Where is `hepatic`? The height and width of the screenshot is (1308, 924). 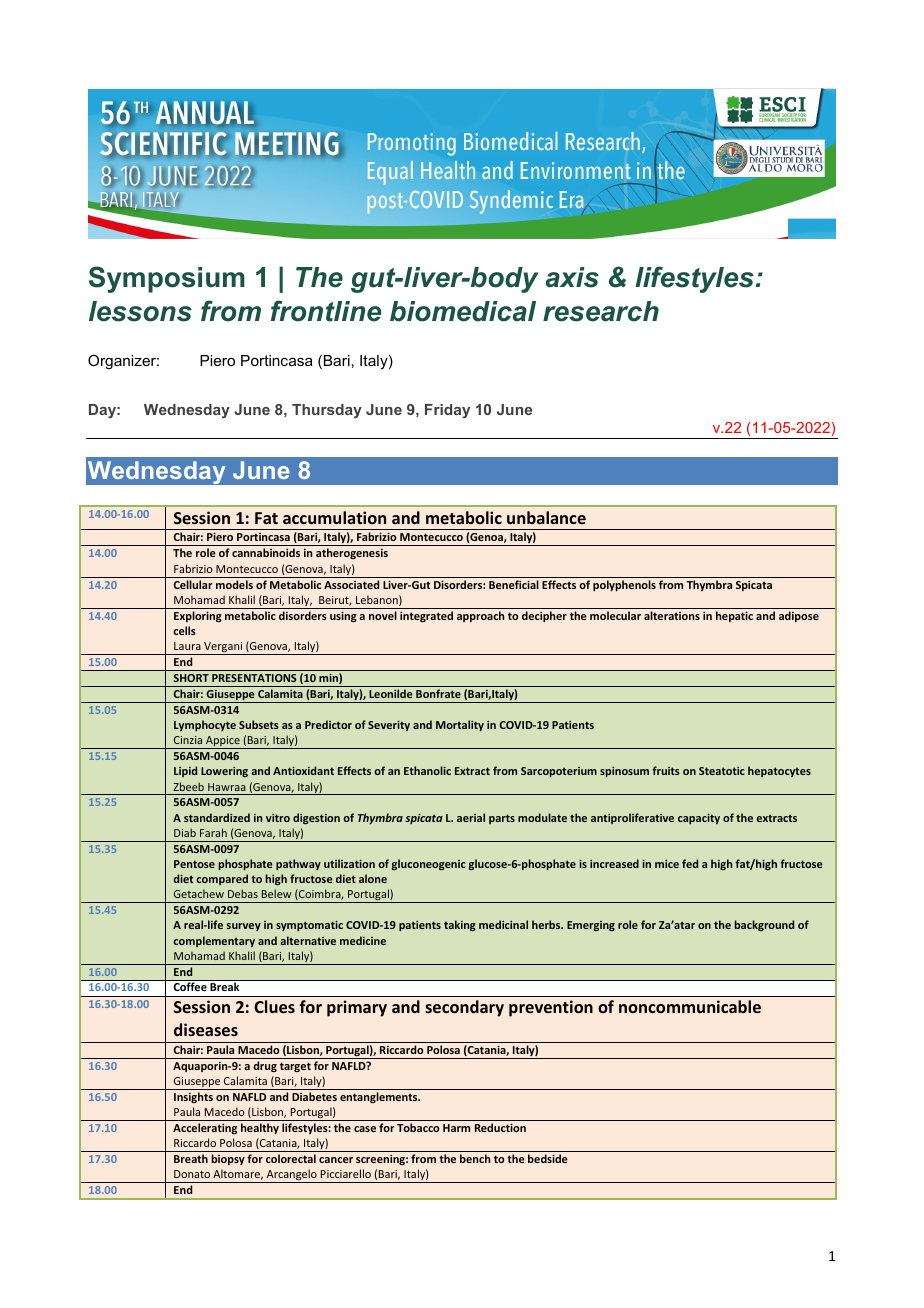
hepatic is located at coordinates (734, 616).
